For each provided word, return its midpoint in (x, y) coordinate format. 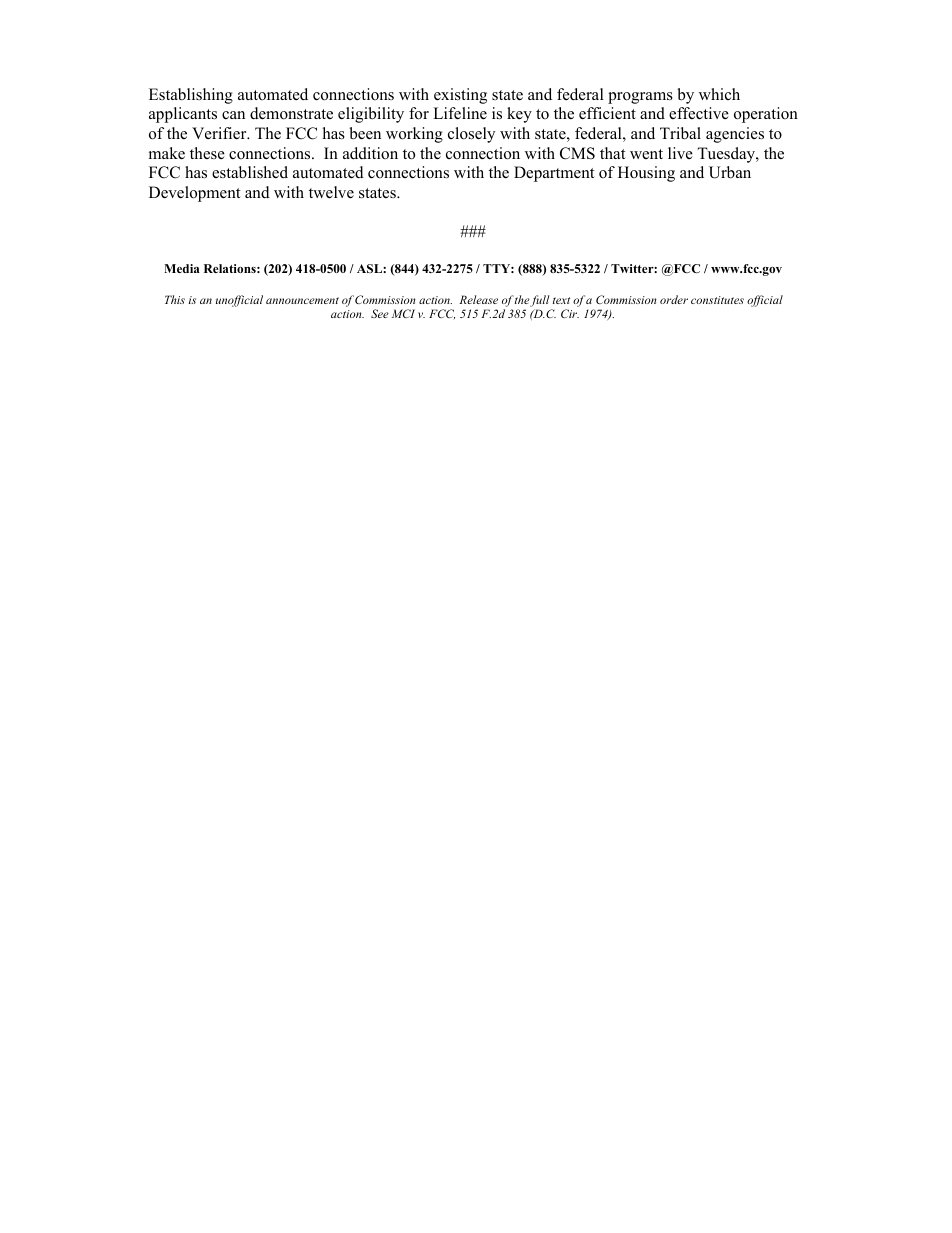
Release (478, 299)
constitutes (717, 300)
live (680, 153)
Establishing (191, 96)
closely (471, 135)
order (674, 299)
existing (460, 96)
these (207, 153)
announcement (302, 300)
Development (194, 194)
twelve (331, 192)
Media (182, 268)
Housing (646, 174)
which (719, 94)
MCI (403, 313)
